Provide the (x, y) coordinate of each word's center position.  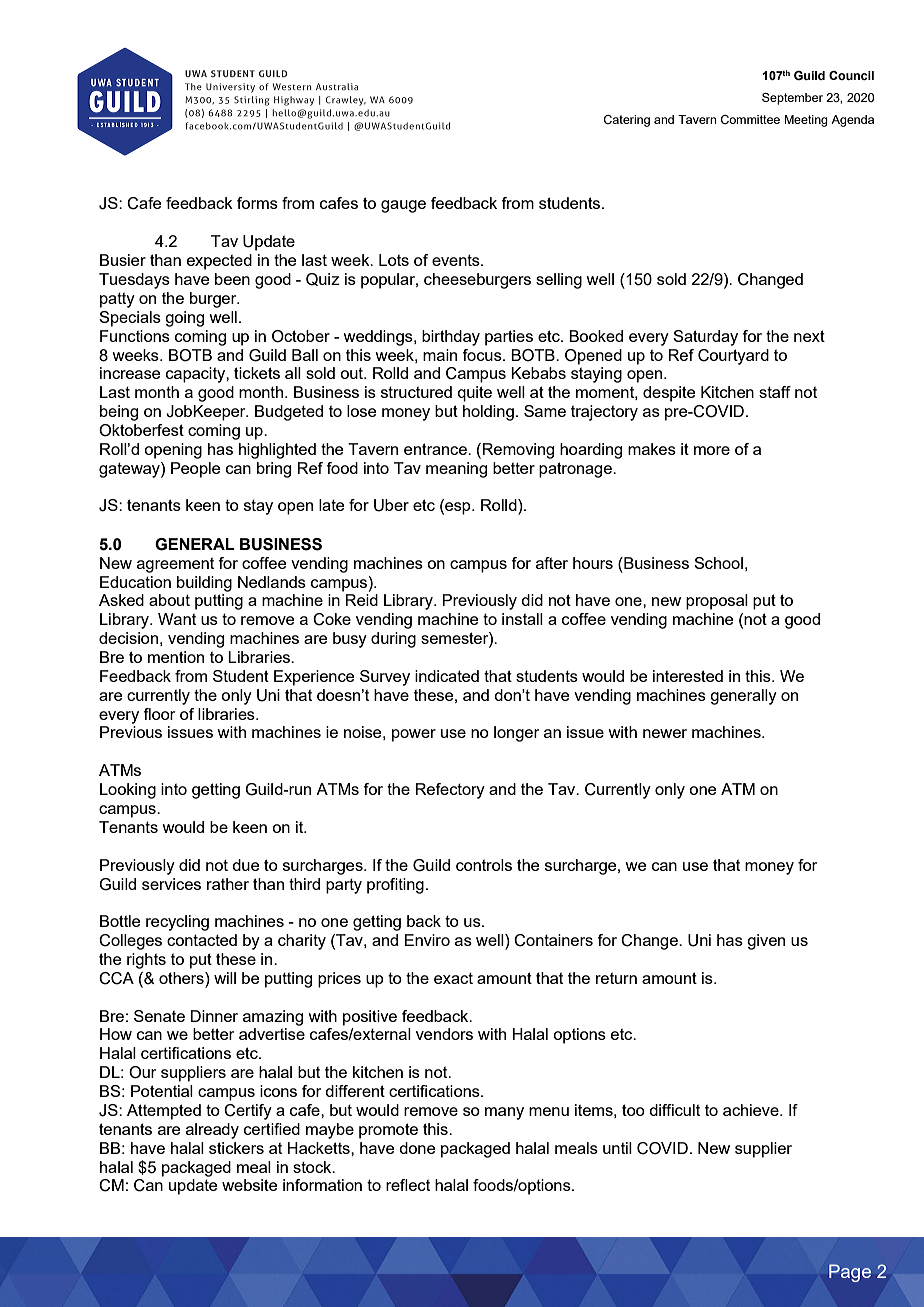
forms (257, 203)
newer (665, 733)
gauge (403, 206)
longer (516, 734)
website (249, 1185)
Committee (750, 119)
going (184, 319)
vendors (444, 1034)
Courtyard (733, 357)
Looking (128, 791)
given (766, 942)
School (718, 563)
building (204, 584)
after (552, 563)
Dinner (214, 1016)
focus (483, 355)
